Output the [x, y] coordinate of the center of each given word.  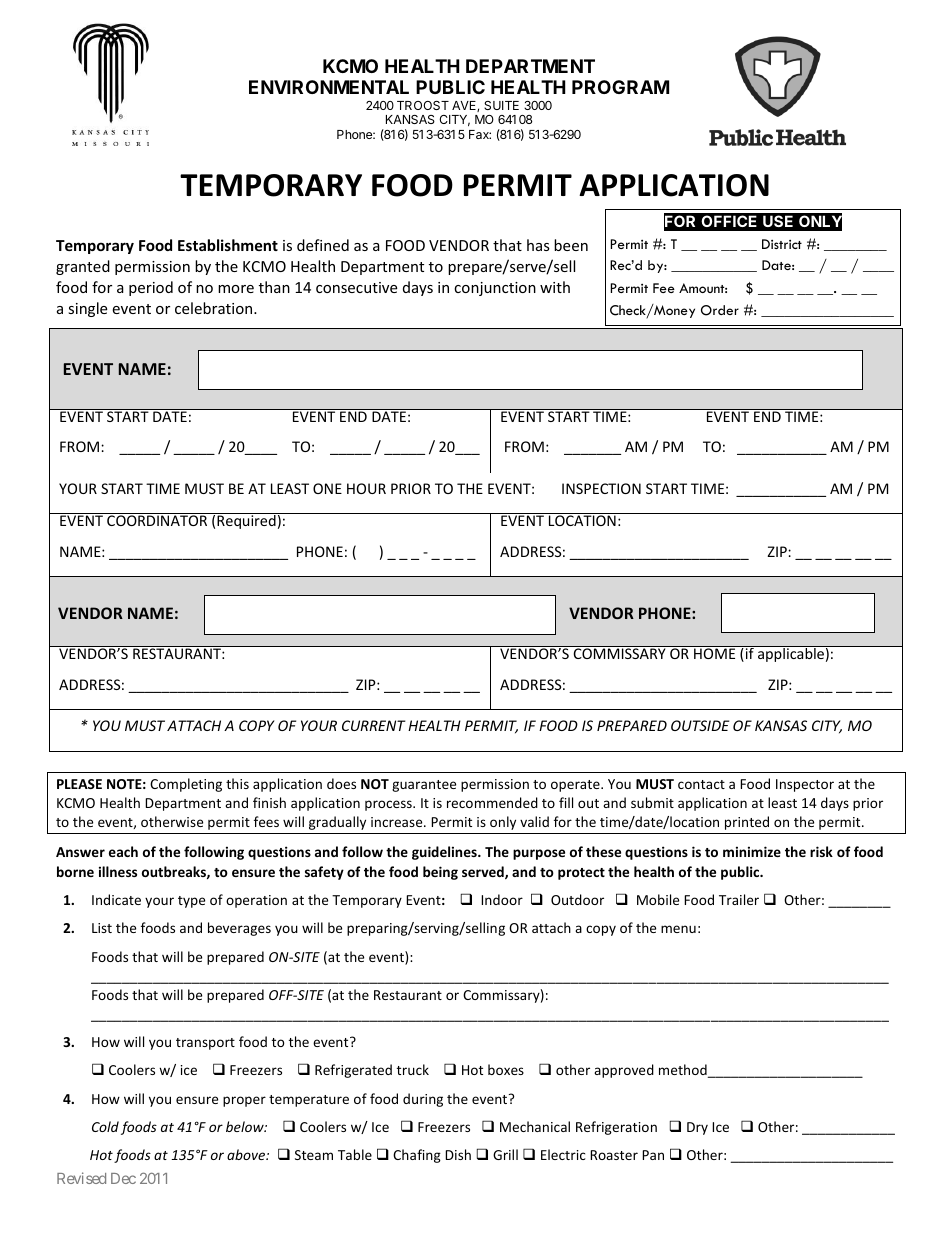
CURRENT [374, 725]
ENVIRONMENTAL [329, 87]
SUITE [501, 105]
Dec [123, 1178]
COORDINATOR [157, 520]
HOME [714, 653]
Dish [458, 1154]
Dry [697, 1128]
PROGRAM [620, 87]
